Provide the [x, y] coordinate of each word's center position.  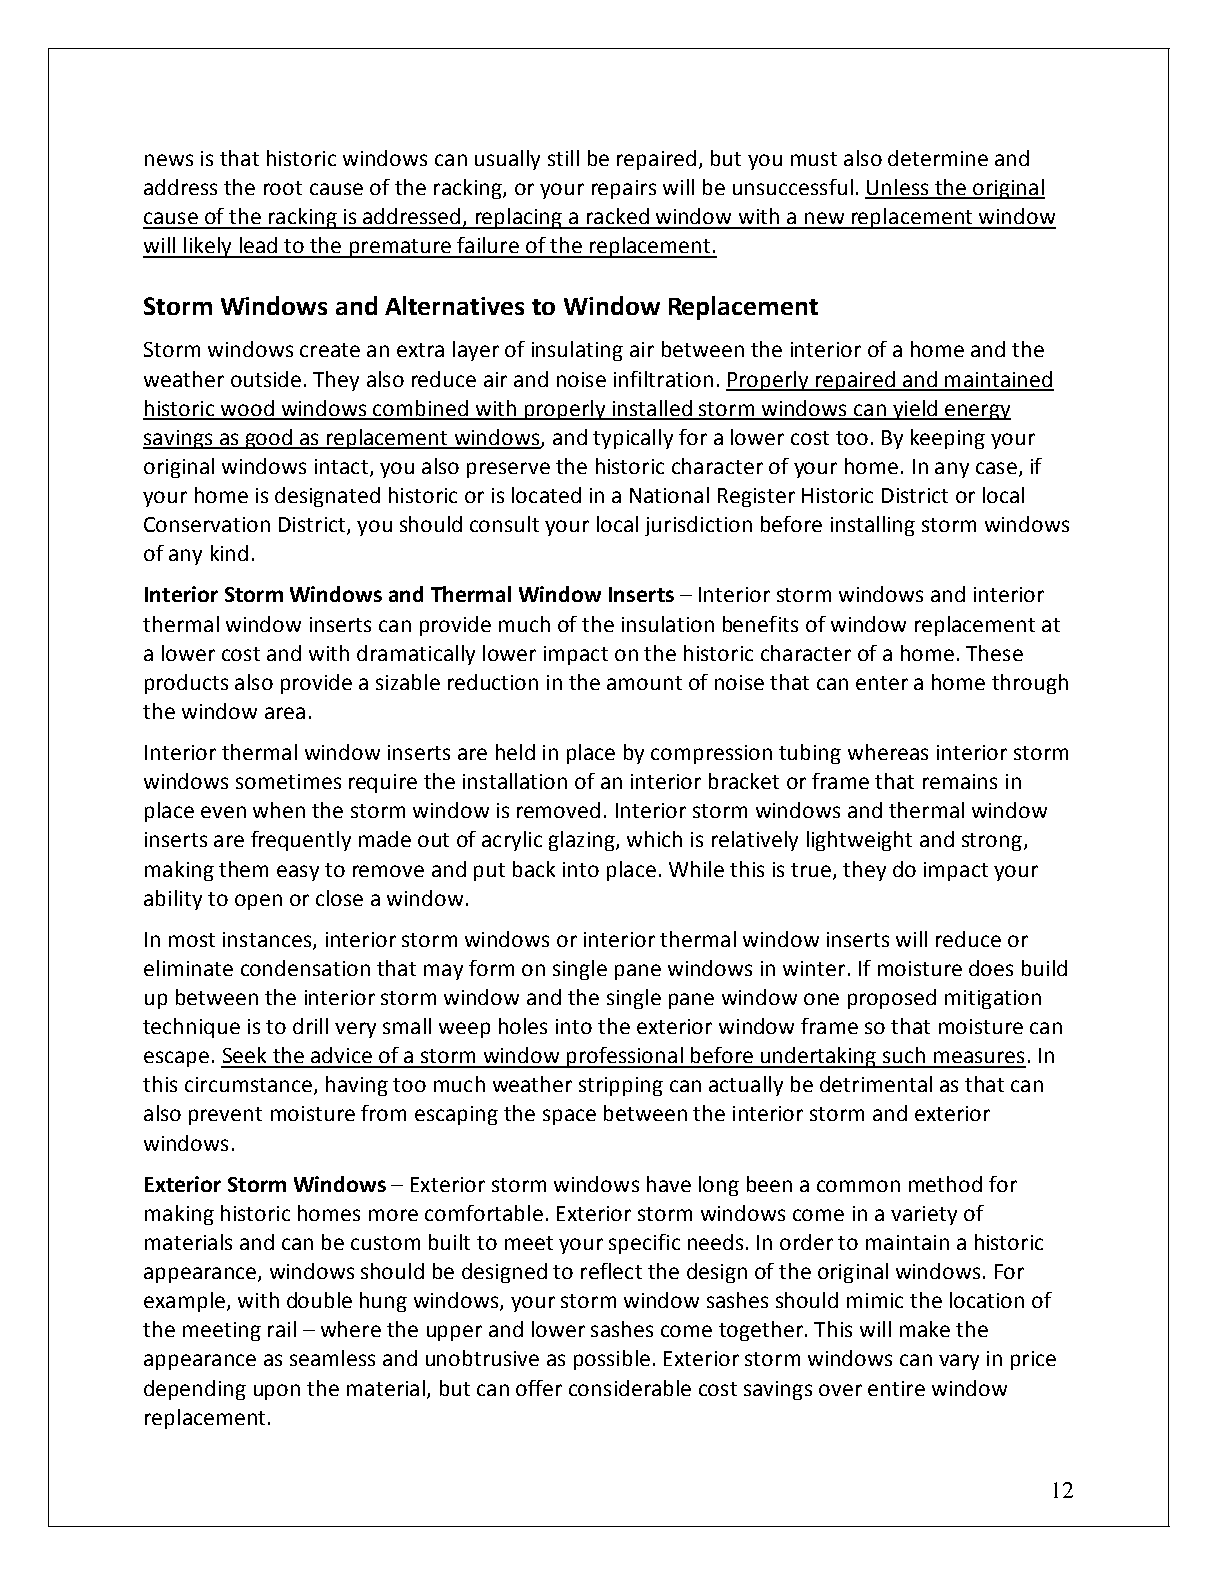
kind [229, 553]
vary [959, 1362]
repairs [624, 189]
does [991, 968]
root [283, 188]
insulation [668, 624]
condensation [305, 968]
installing [873, 526]
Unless [898, 188]
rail [282, 1329]
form [491, 968]
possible [612, 1360]
